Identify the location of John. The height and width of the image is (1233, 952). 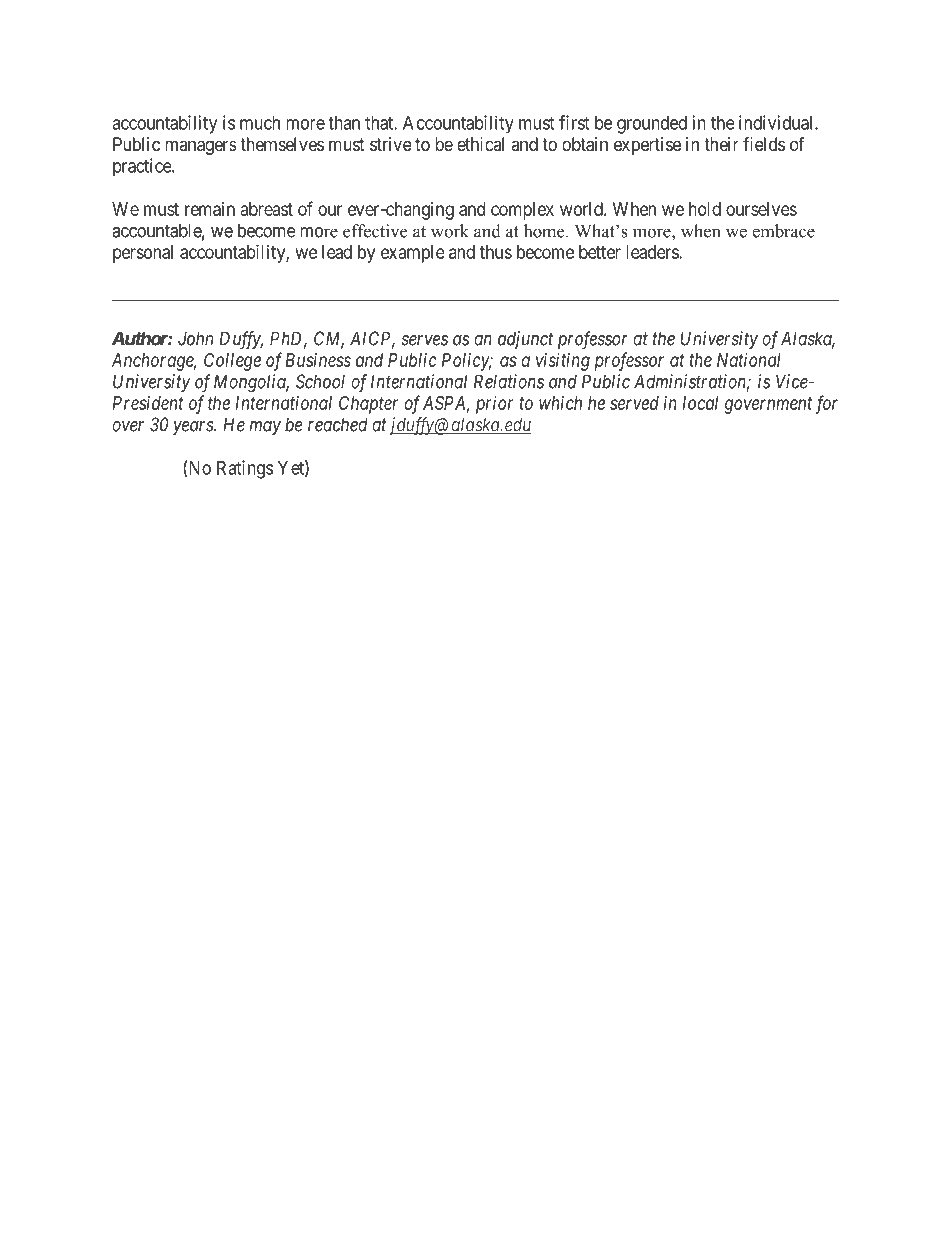
(195, 338).
